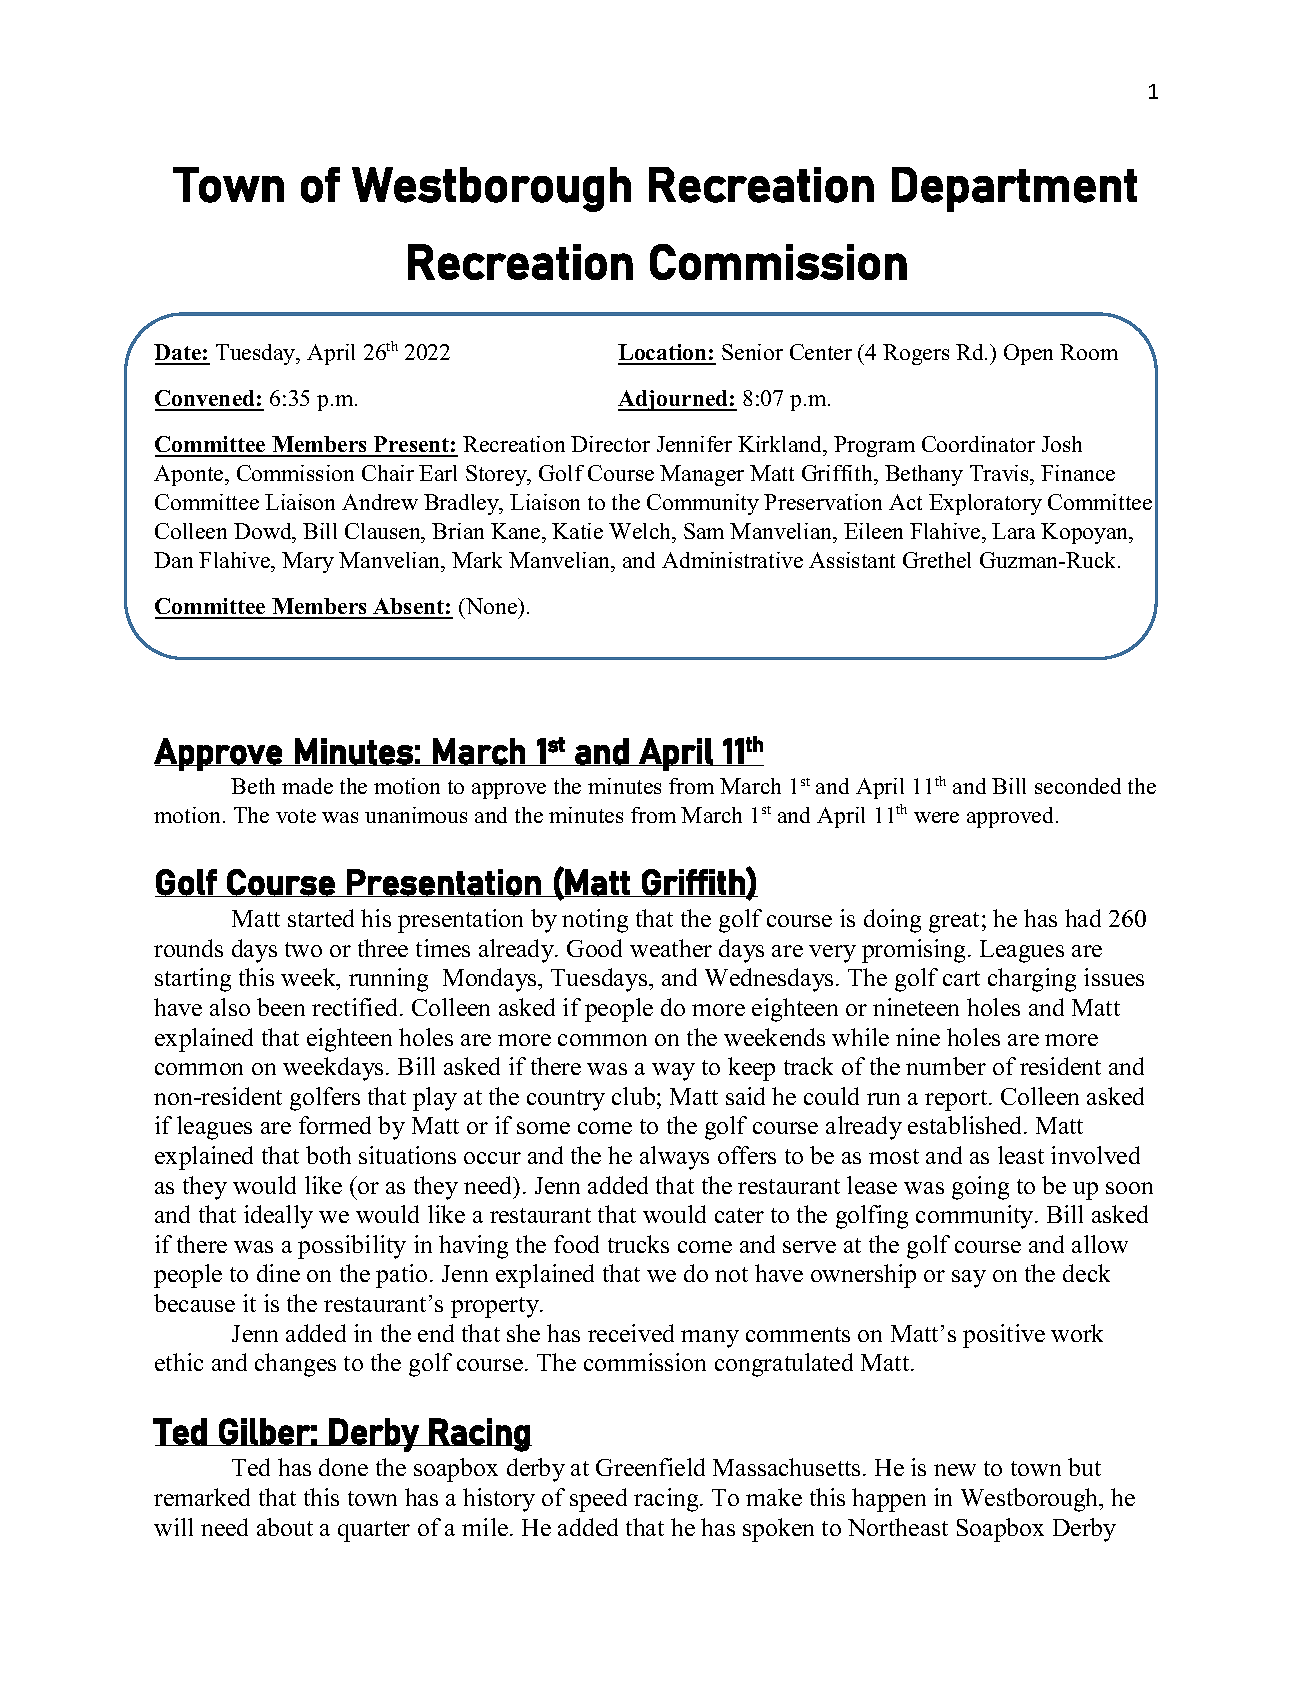 The image size is (1314, 1700). What do you see at coordinates (752, 352) in the screenshot?
I see `Senior` at bounding box center [752, 352].
